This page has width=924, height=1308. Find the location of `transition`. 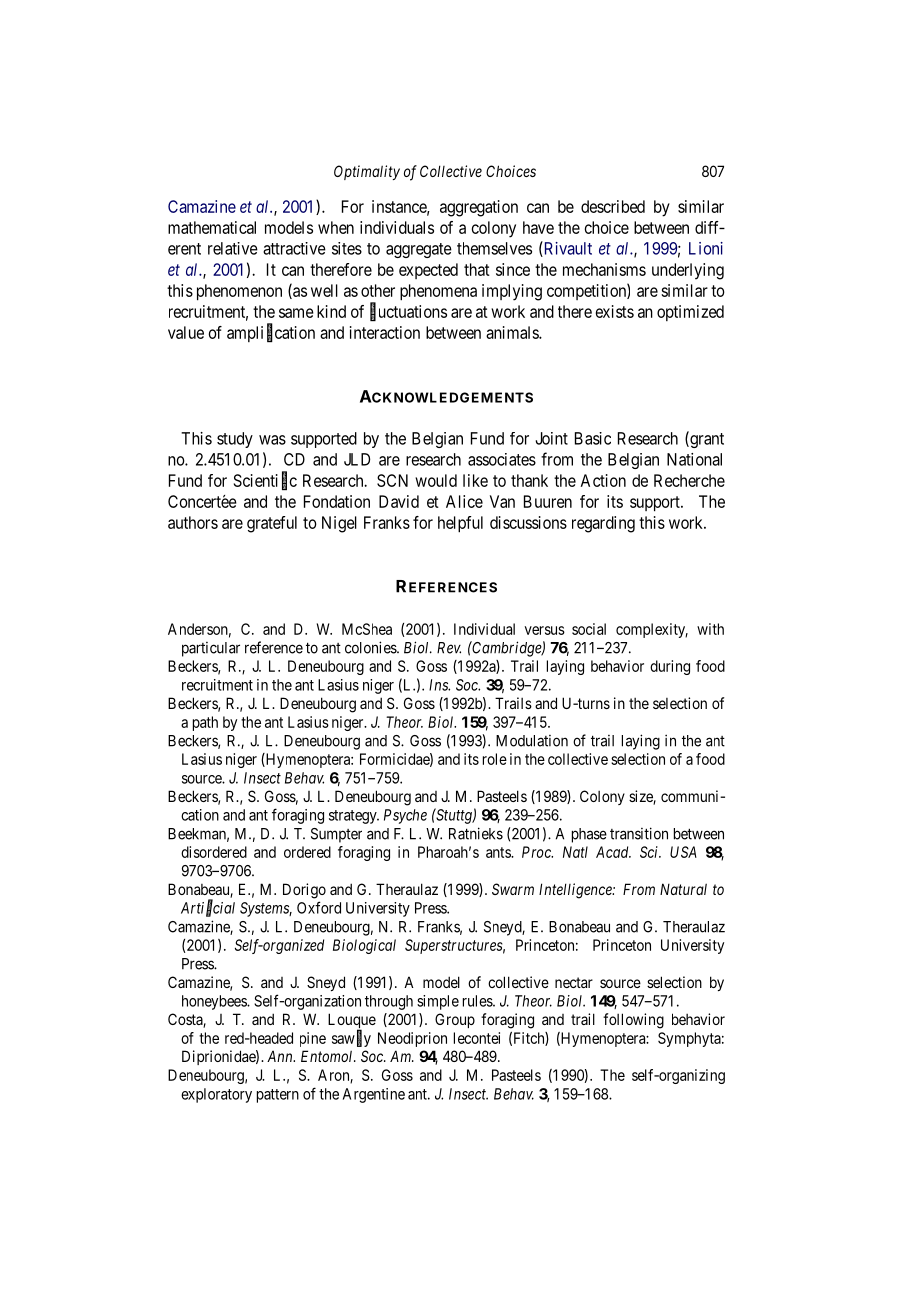

transition is located at coordinates (639, 833).
